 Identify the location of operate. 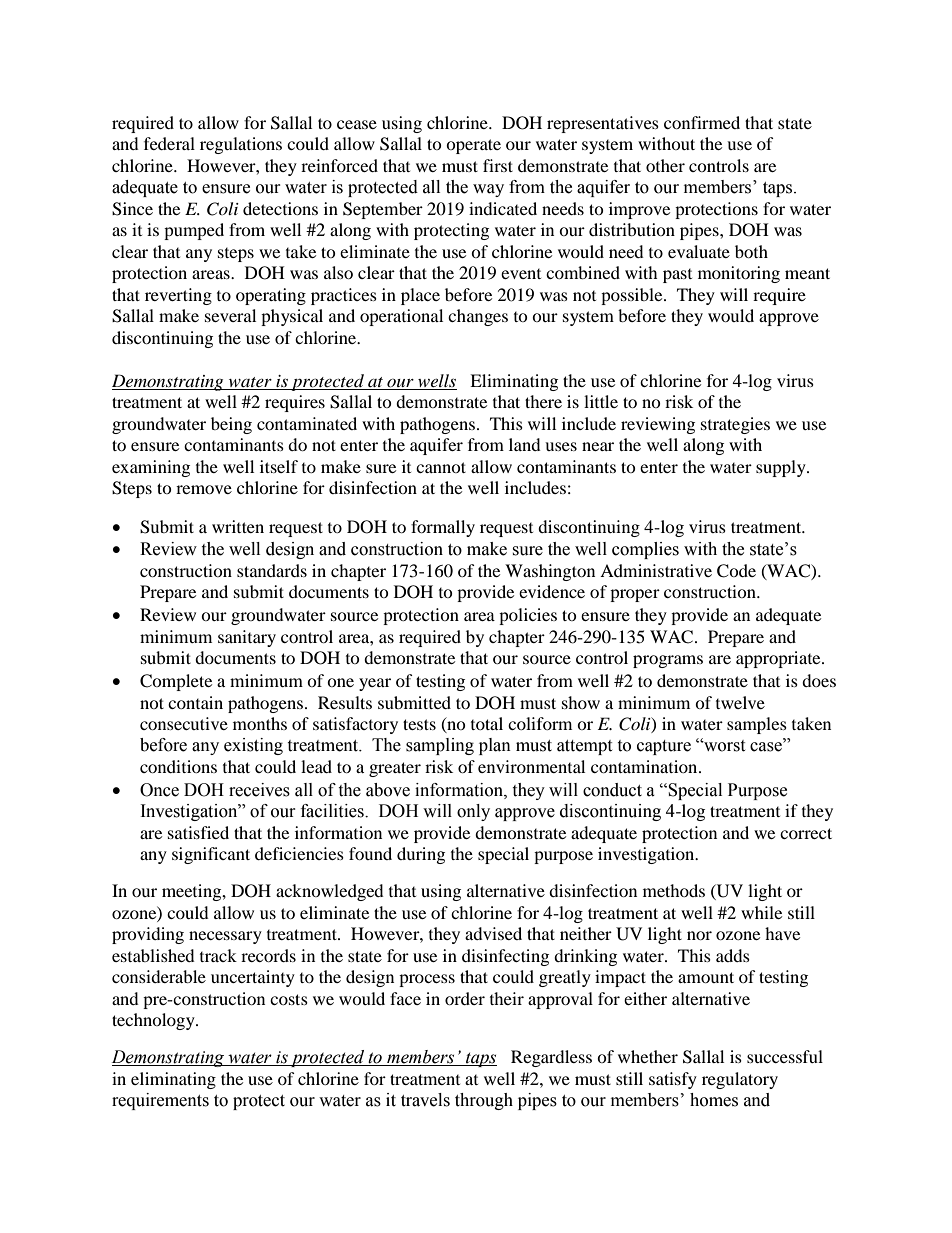
(473, 146).
